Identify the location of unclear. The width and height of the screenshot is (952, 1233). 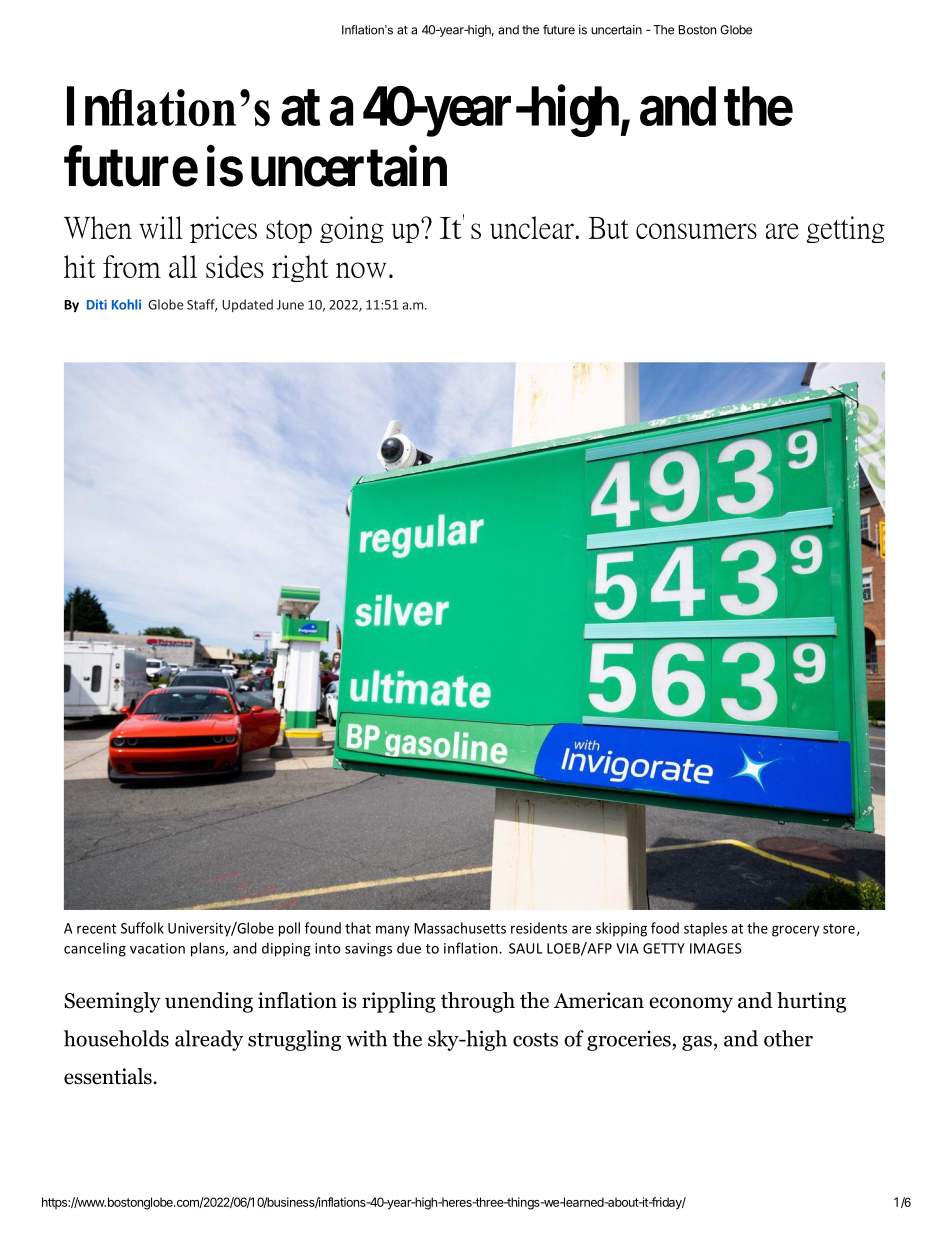
(533, 227).
